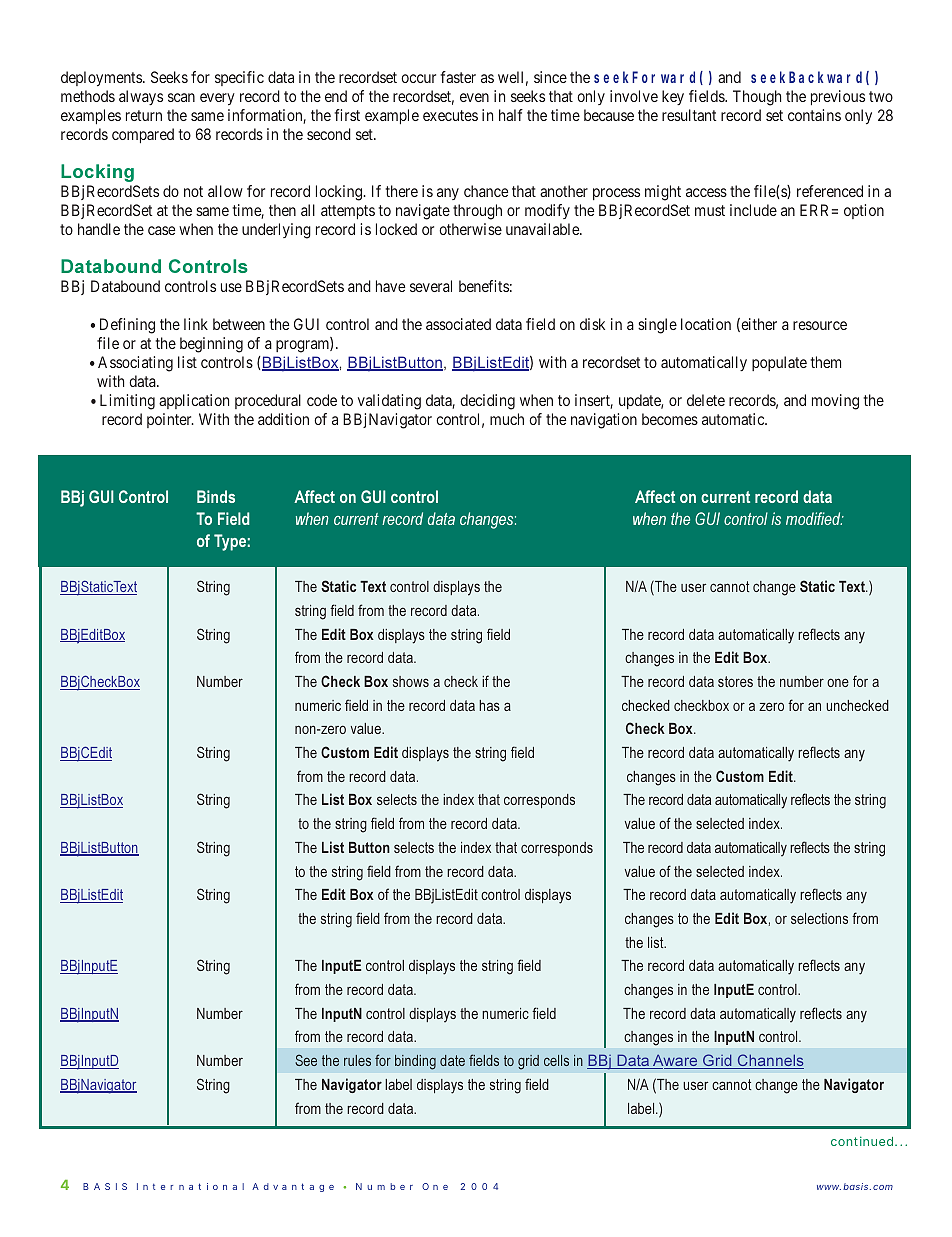 This screenshot has height=1237, width=952. Describe the element at coordinates (757, 98) in the screenshot. I see `Though` at that location.
